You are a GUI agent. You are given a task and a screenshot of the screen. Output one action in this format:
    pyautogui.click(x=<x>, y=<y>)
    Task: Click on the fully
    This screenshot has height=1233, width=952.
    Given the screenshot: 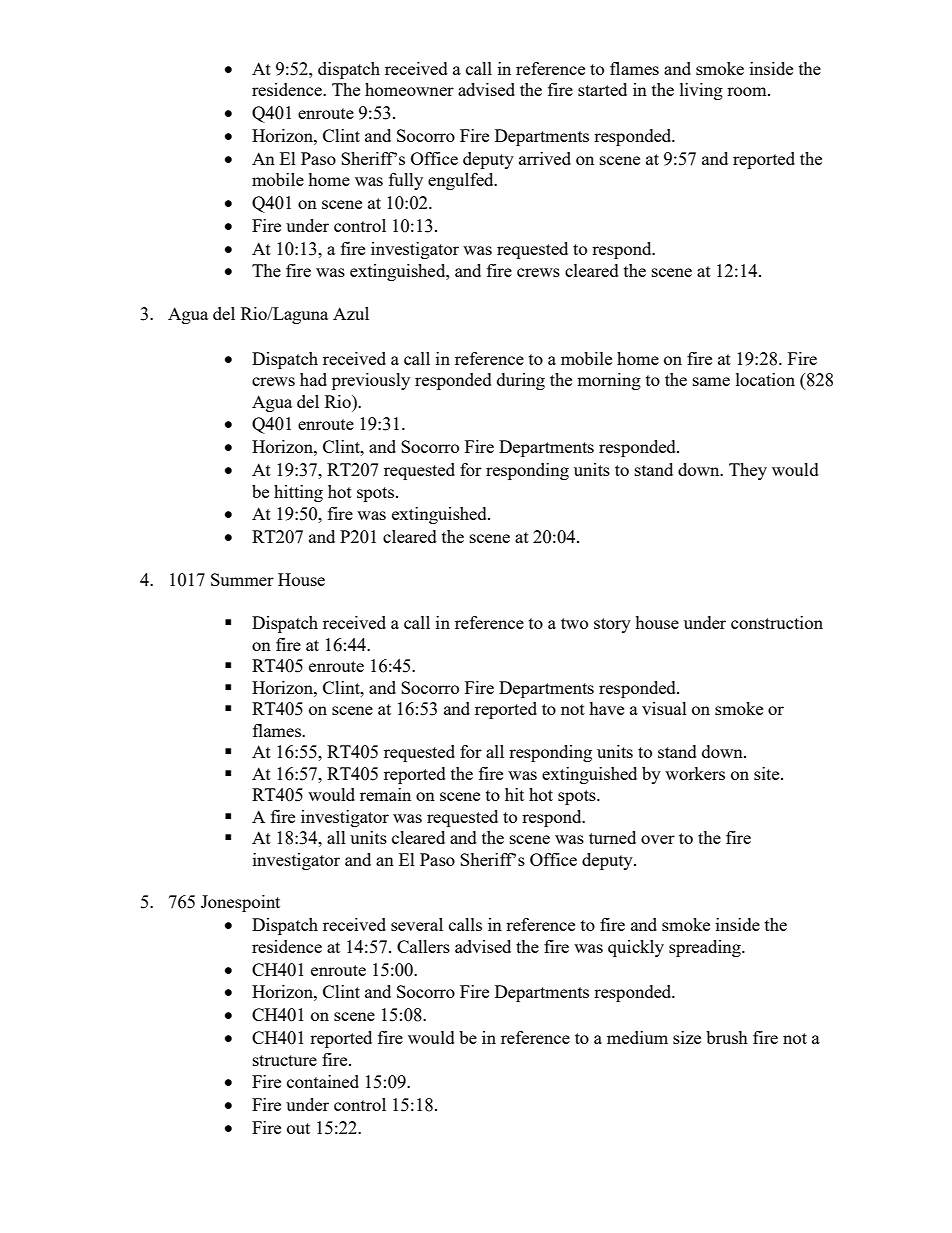 What is the action you would take?
    pyautogui.click(x=406, y=181)
